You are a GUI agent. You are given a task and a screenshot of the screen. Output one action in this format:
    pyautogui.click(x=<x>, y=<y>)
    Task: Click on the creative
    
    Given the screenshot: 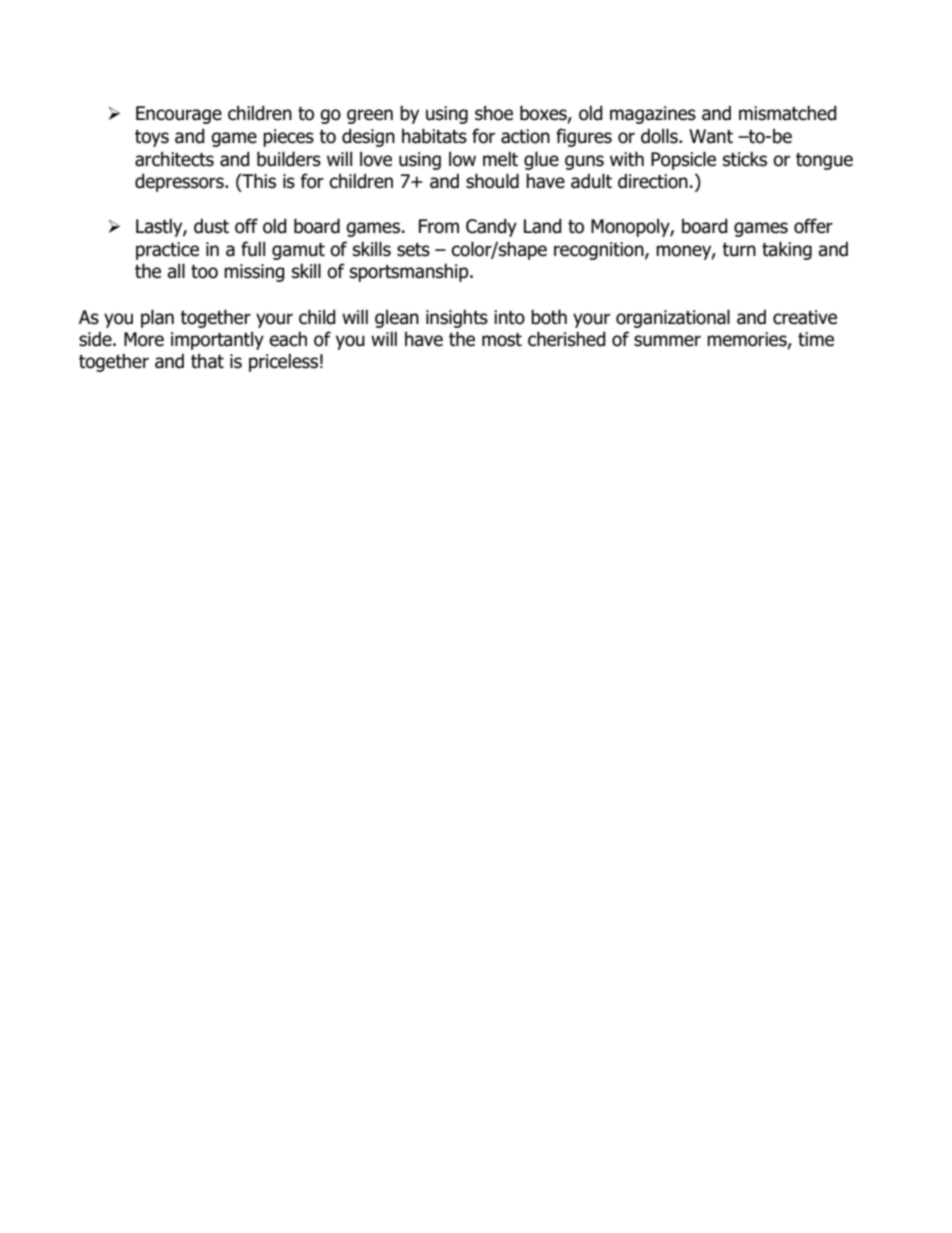 What is the action you would take?
    pyautogui.click(x=805, y=317)
